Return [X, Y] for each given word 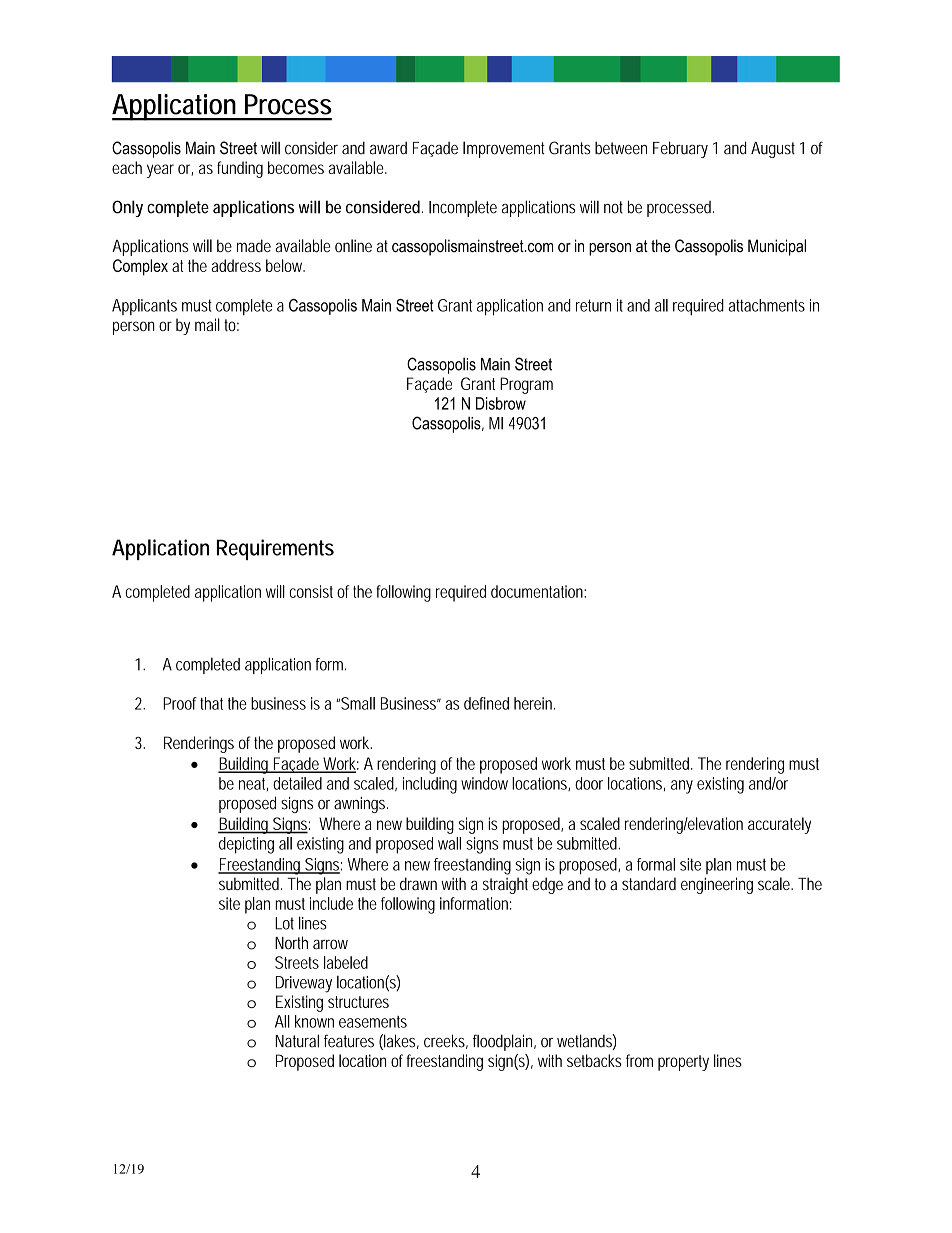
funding [240, 169]
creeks [446, 1041]
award [388, 148]
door [589, 783]
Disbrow [501, 403]
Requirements [275, 549]
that [211, 703]
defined [486, 703]
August [773, 150]
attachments [766, 305]
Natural [297, 1041]
